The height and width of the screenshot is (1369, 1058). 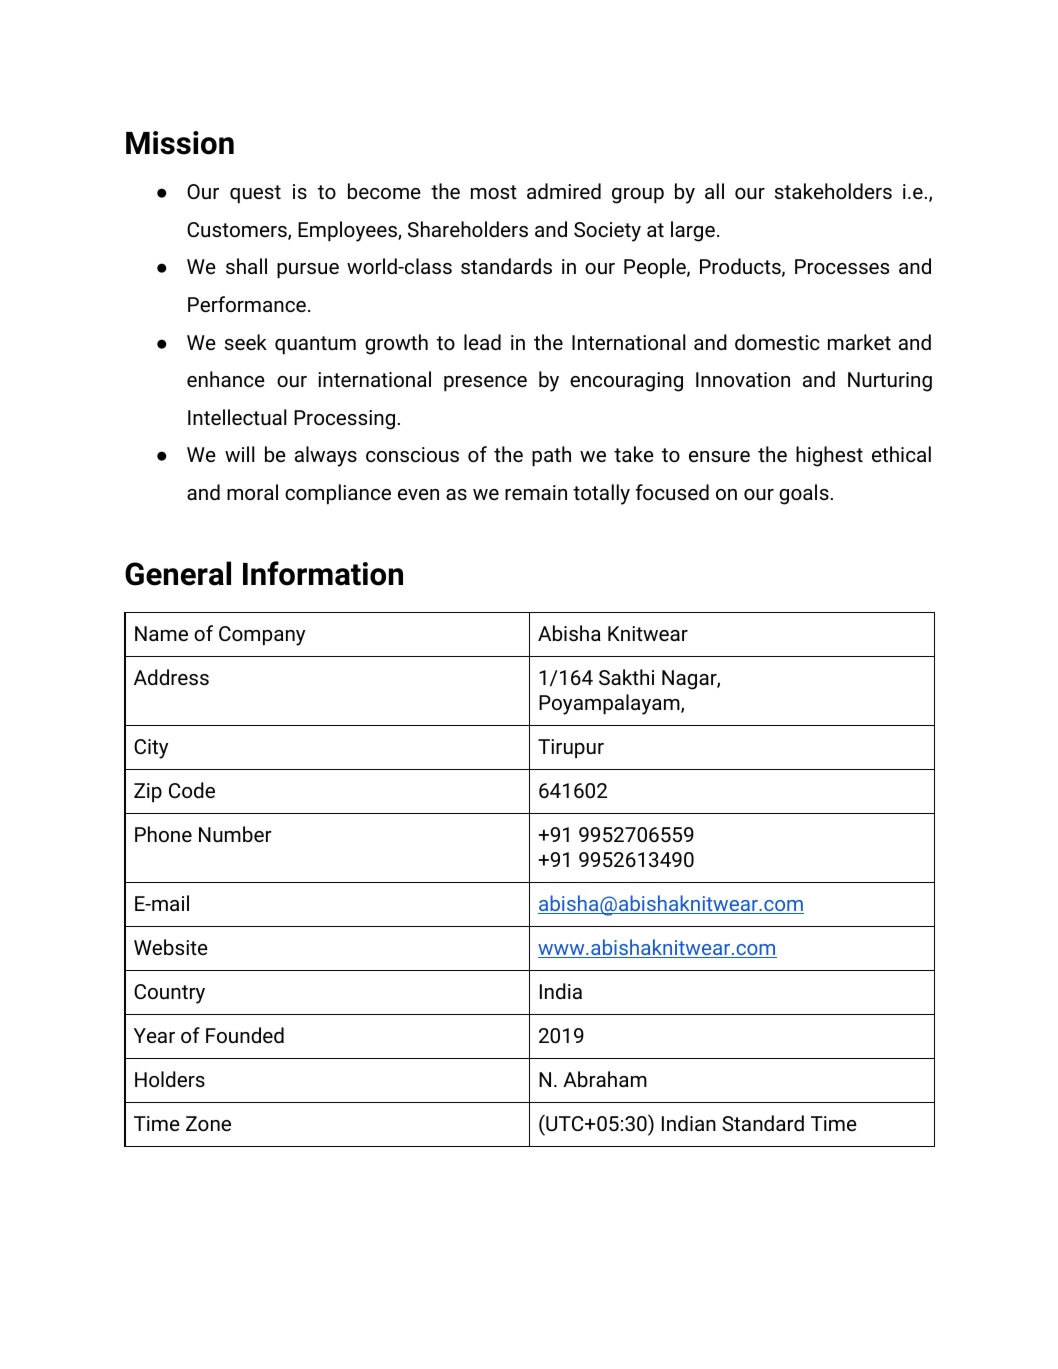 What do you see at coordinates (245, 1035) in the screenshot?
I see `Founded` at bounding box center [245, 1035].
